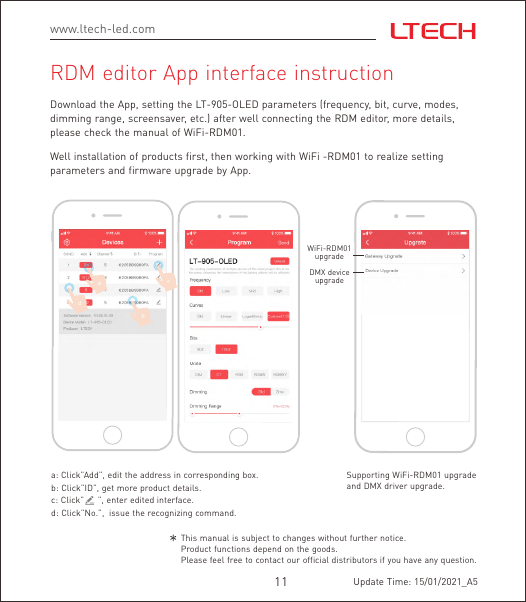 The height and width of the image is (602, 526). Describe the element at coordinates (338, 273) in the image. I see `device` at that location.
